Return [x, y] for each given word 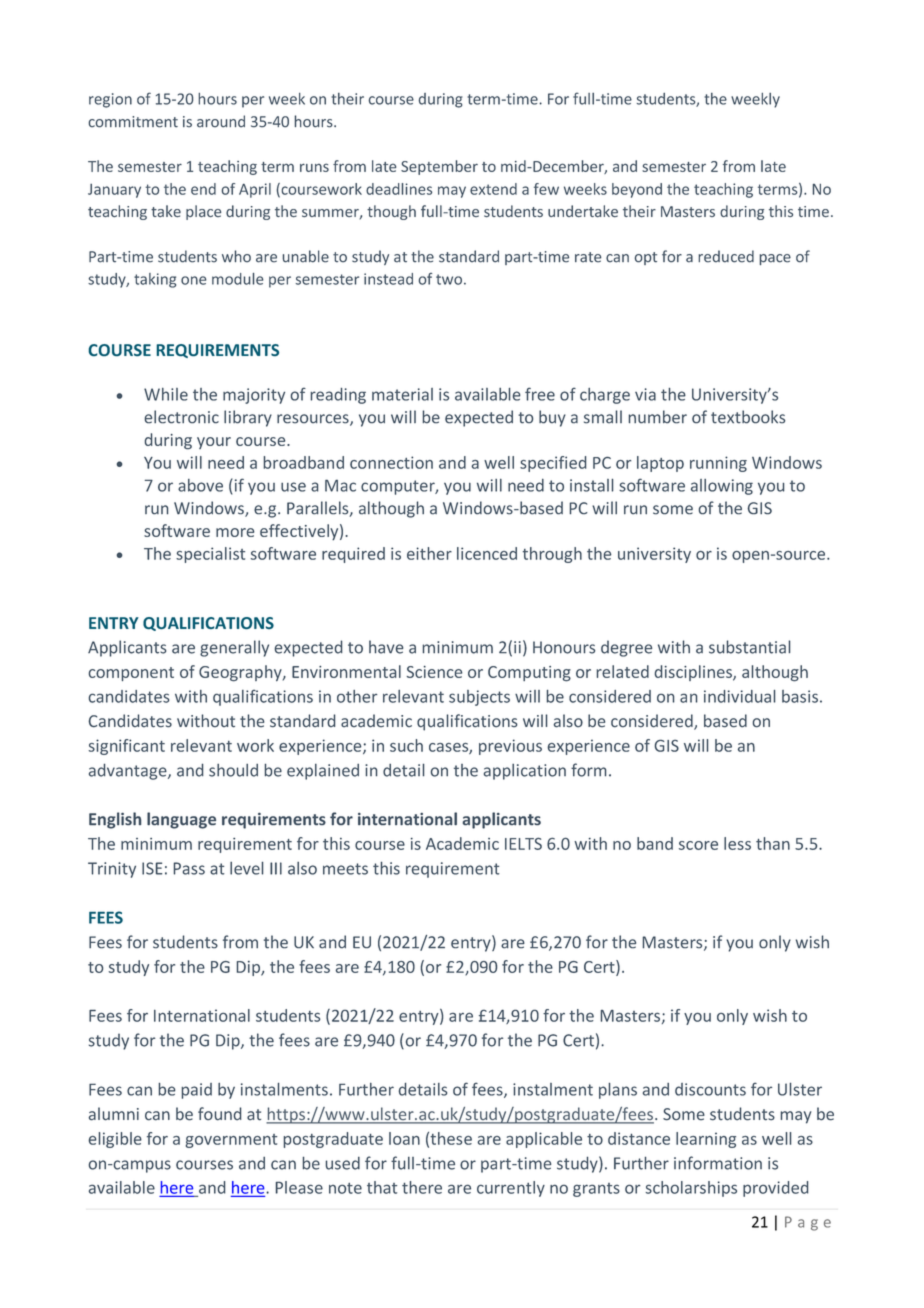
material [402, 394]
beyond [637, 190]
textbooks [748, 417]
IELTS [523, 843]
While [166, 394]
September [439, 167]
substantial [749, 647]
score [698, 845]
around [221, 121]
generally [234, 648]
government [231, 1141]
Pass [189, 868]
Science [434, 672]
